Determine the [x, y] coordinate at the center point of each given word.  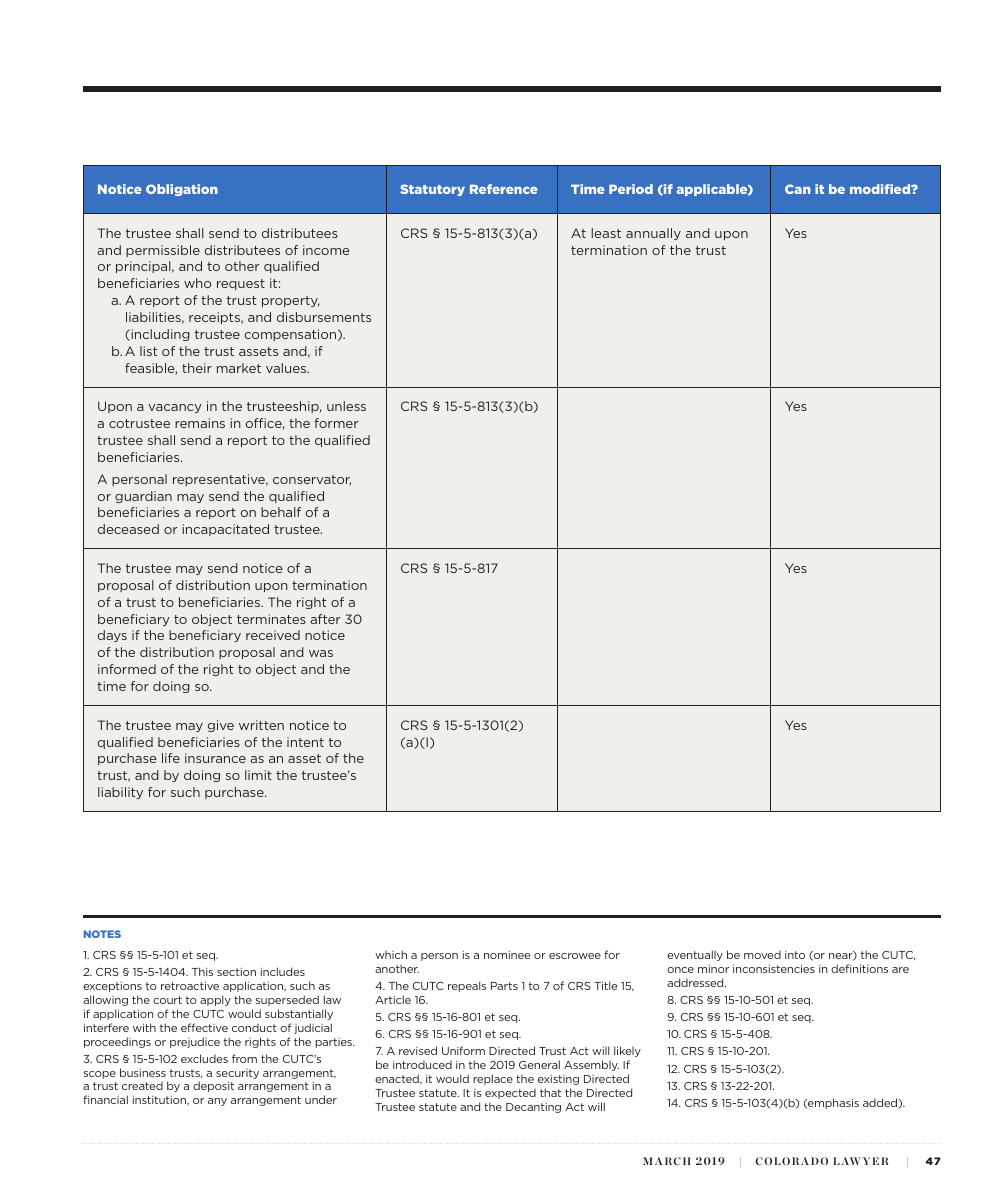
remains [200, 423]
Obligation [182, 190]
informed [127, 669]
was [321, 653]
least [606, 233]
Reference [504, 189]
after [325, 619]
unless [346, 406]
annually [653, 234]
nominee [507, 955]
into [795, 955]
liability [120, 793]
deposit [213, 1086]
